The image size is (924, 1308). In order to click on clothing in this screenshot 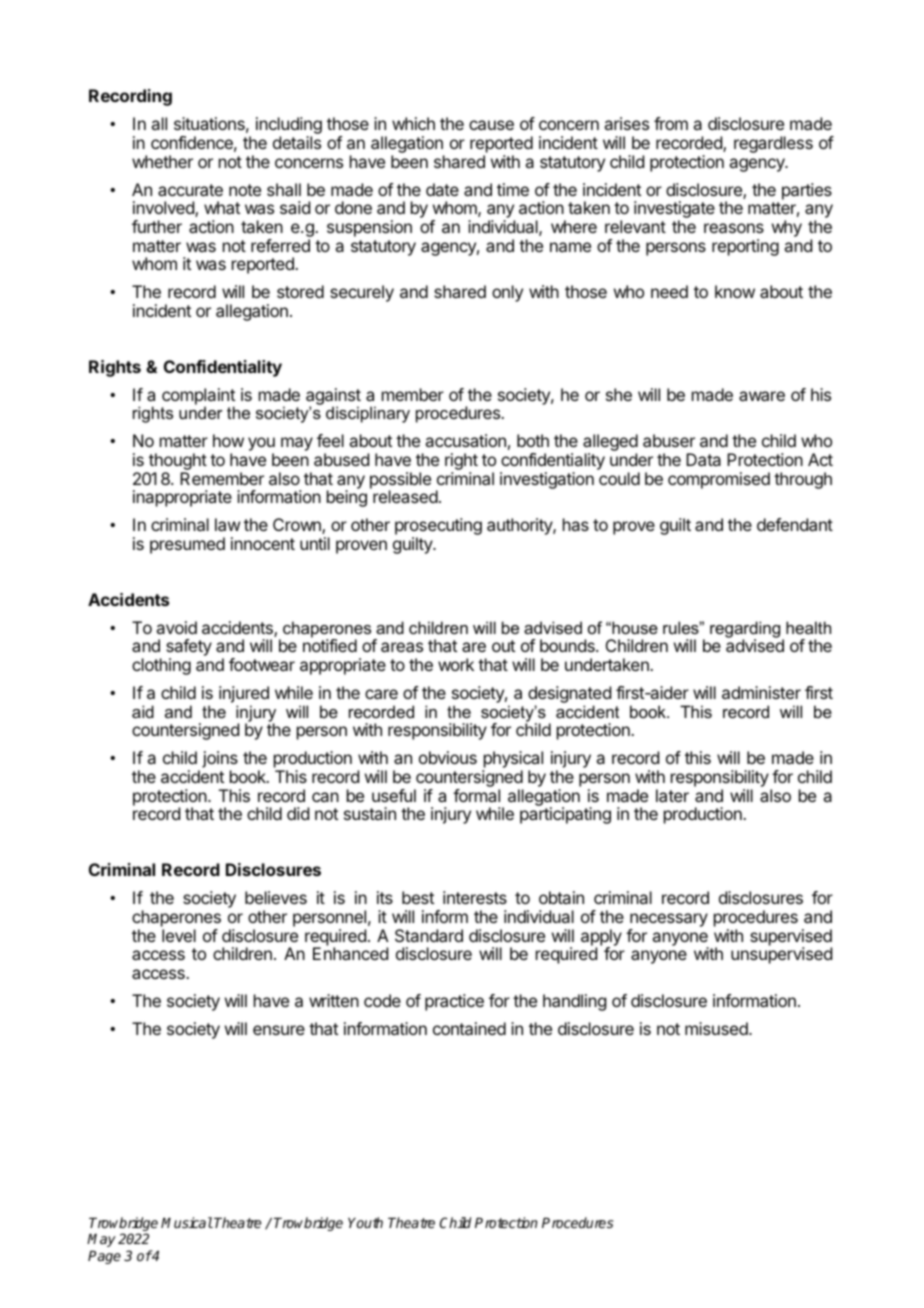, I will do `click(161, 666)`.
